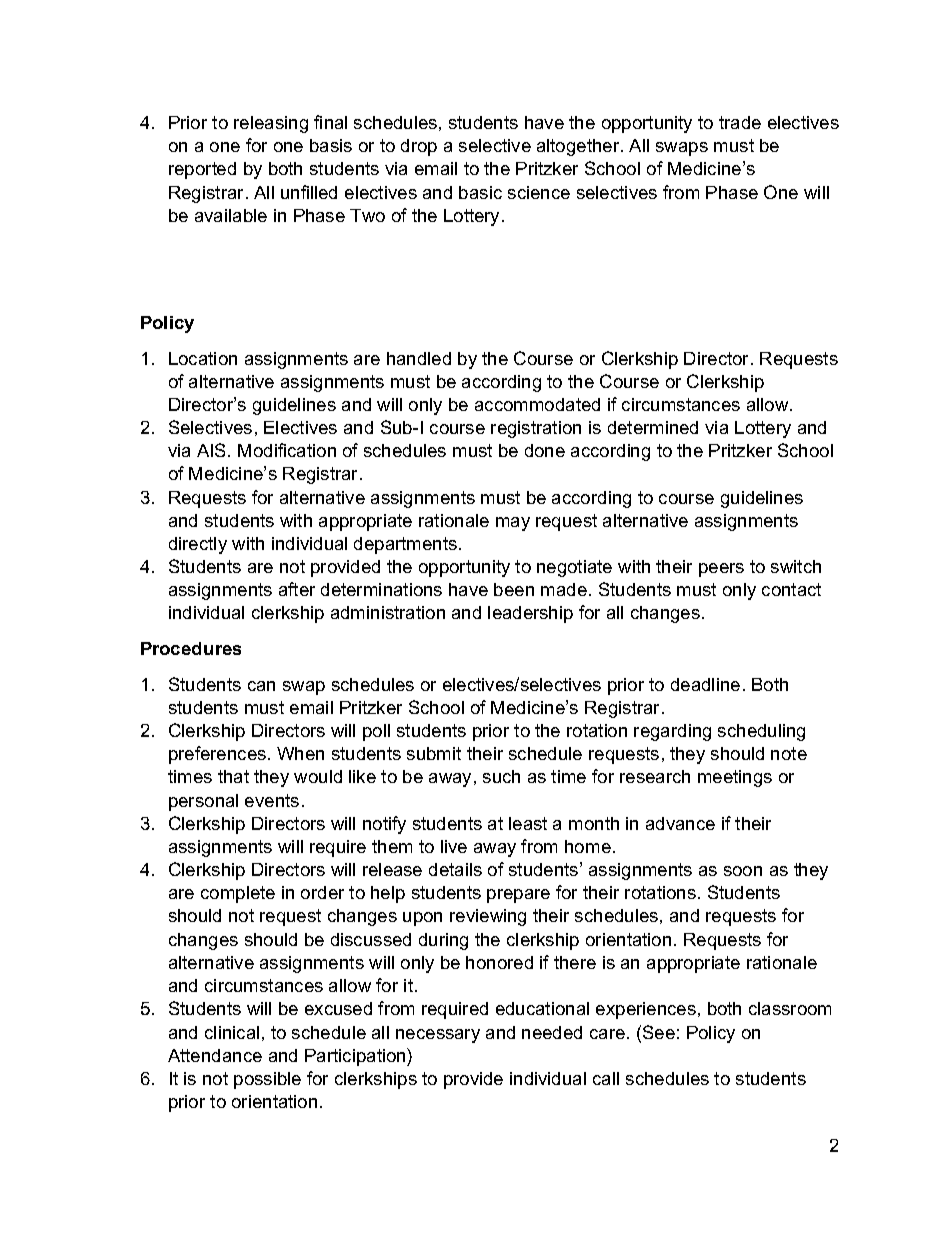  I want to click on possible, so click(267, 1080).
